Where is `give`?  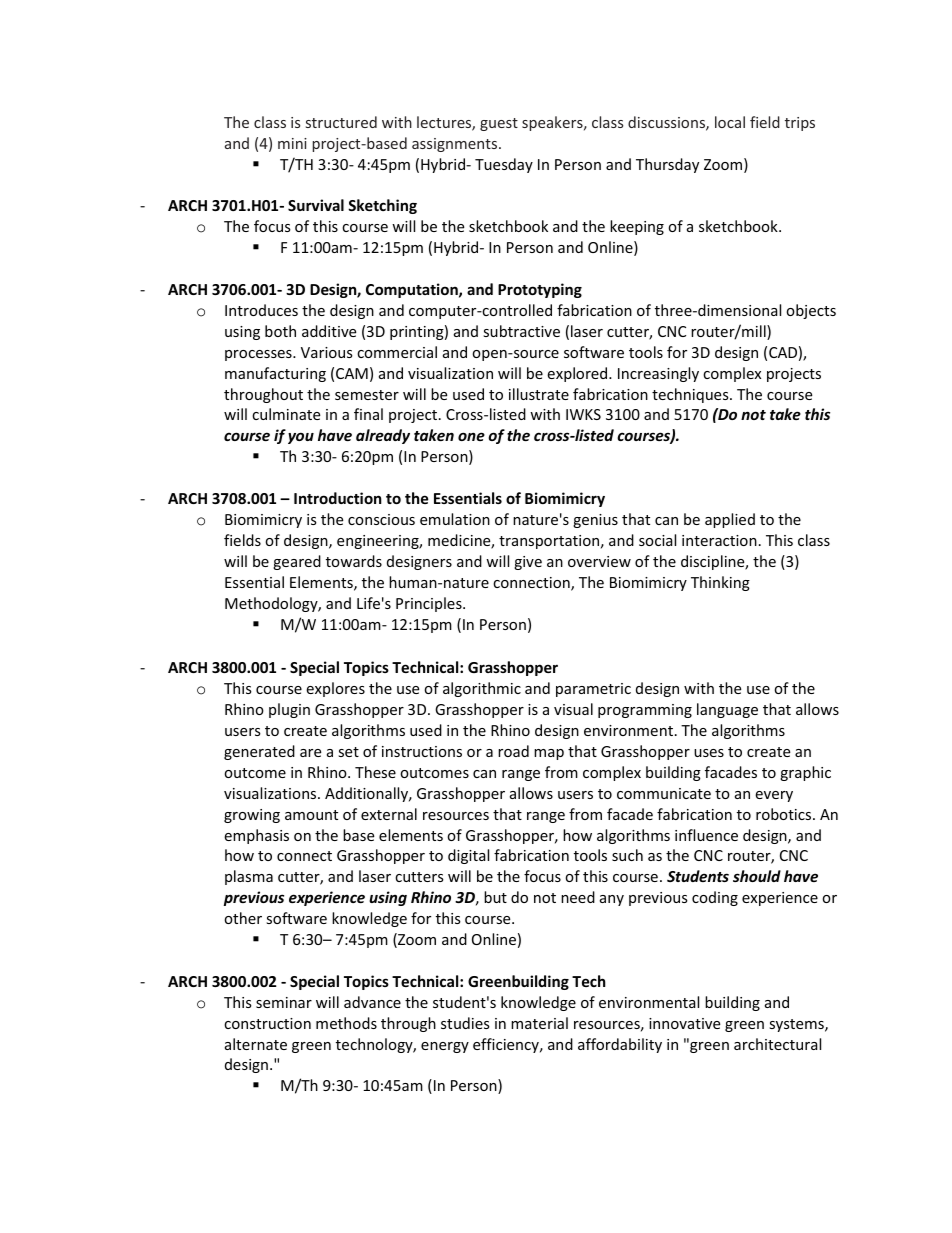
give is located at coordinates (528, 563).
